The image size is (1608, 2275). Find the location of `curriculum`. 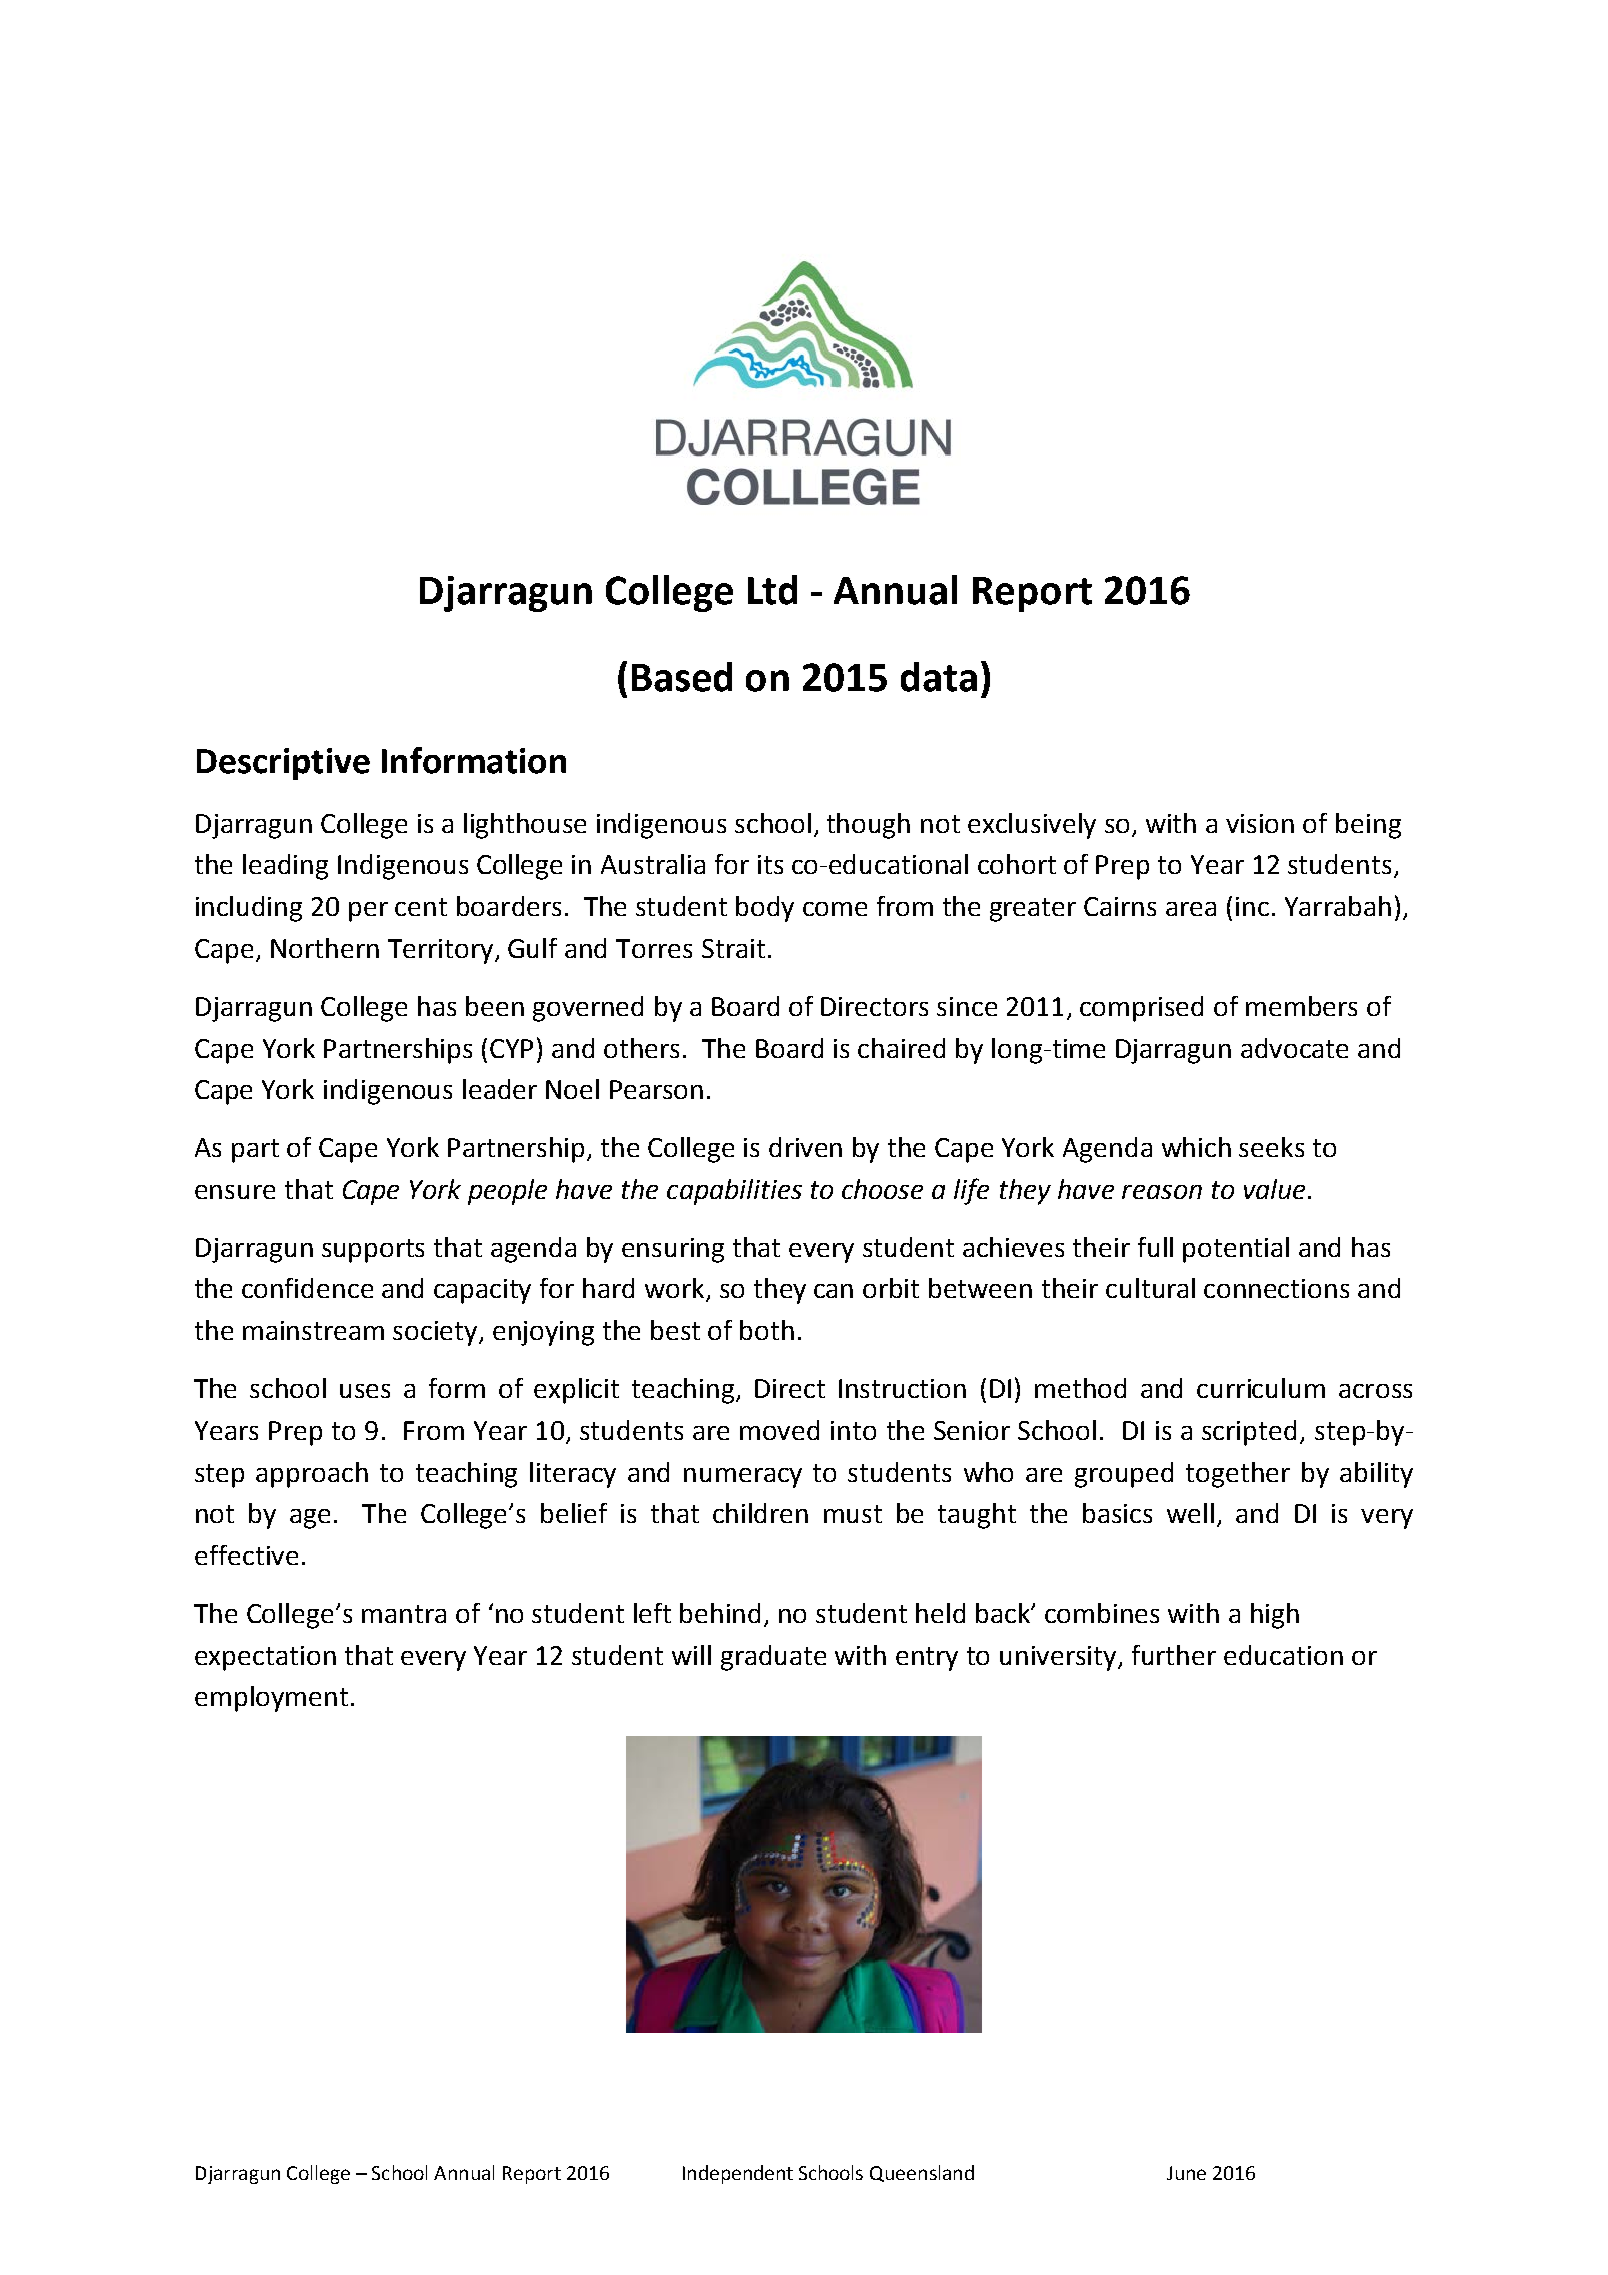

curriculum is located at coordinates (1261, 1388).
